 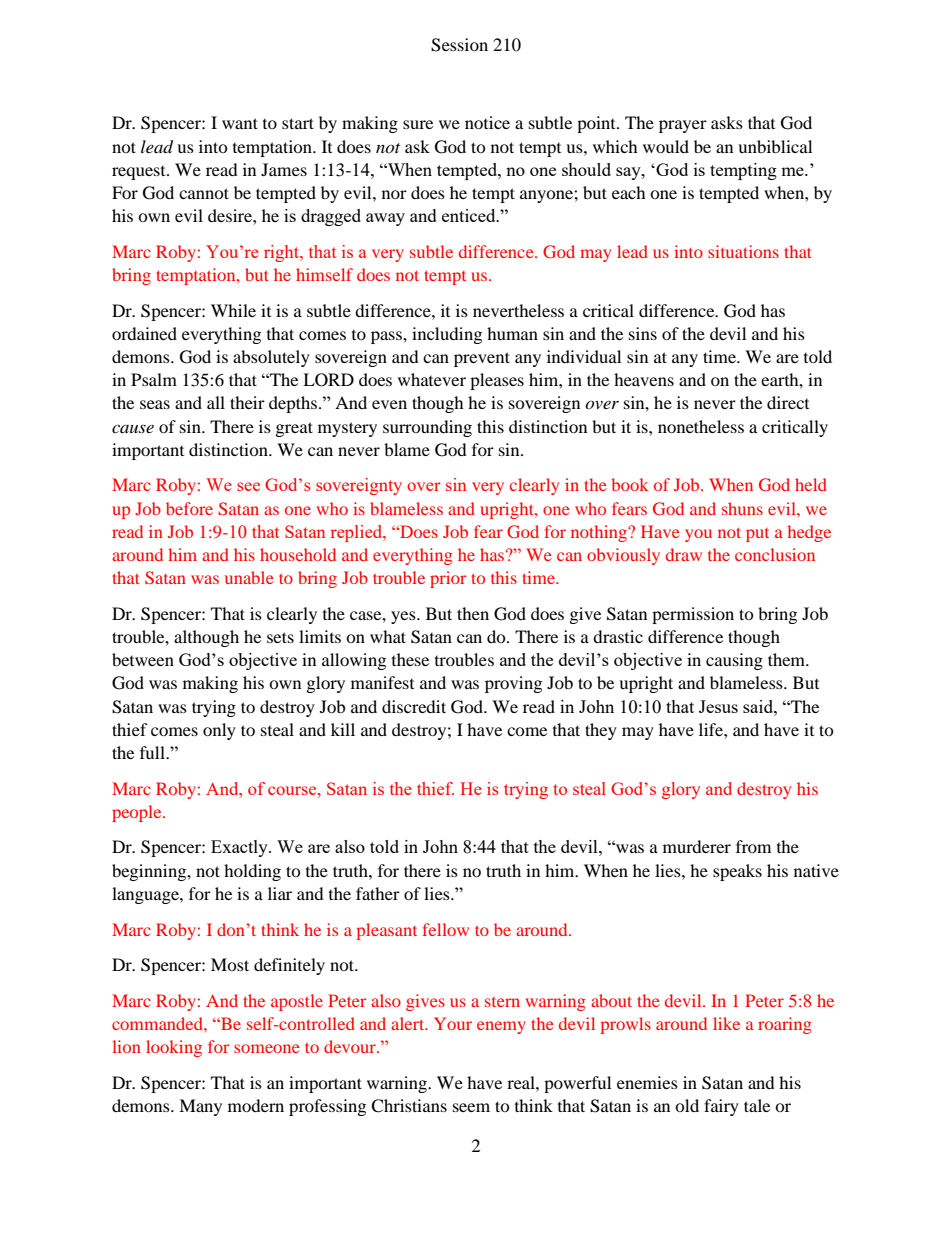 What do you see at coordinates (471, 1107) in the screenshot?
I see `seem` at bounding box center [471, 1107].
